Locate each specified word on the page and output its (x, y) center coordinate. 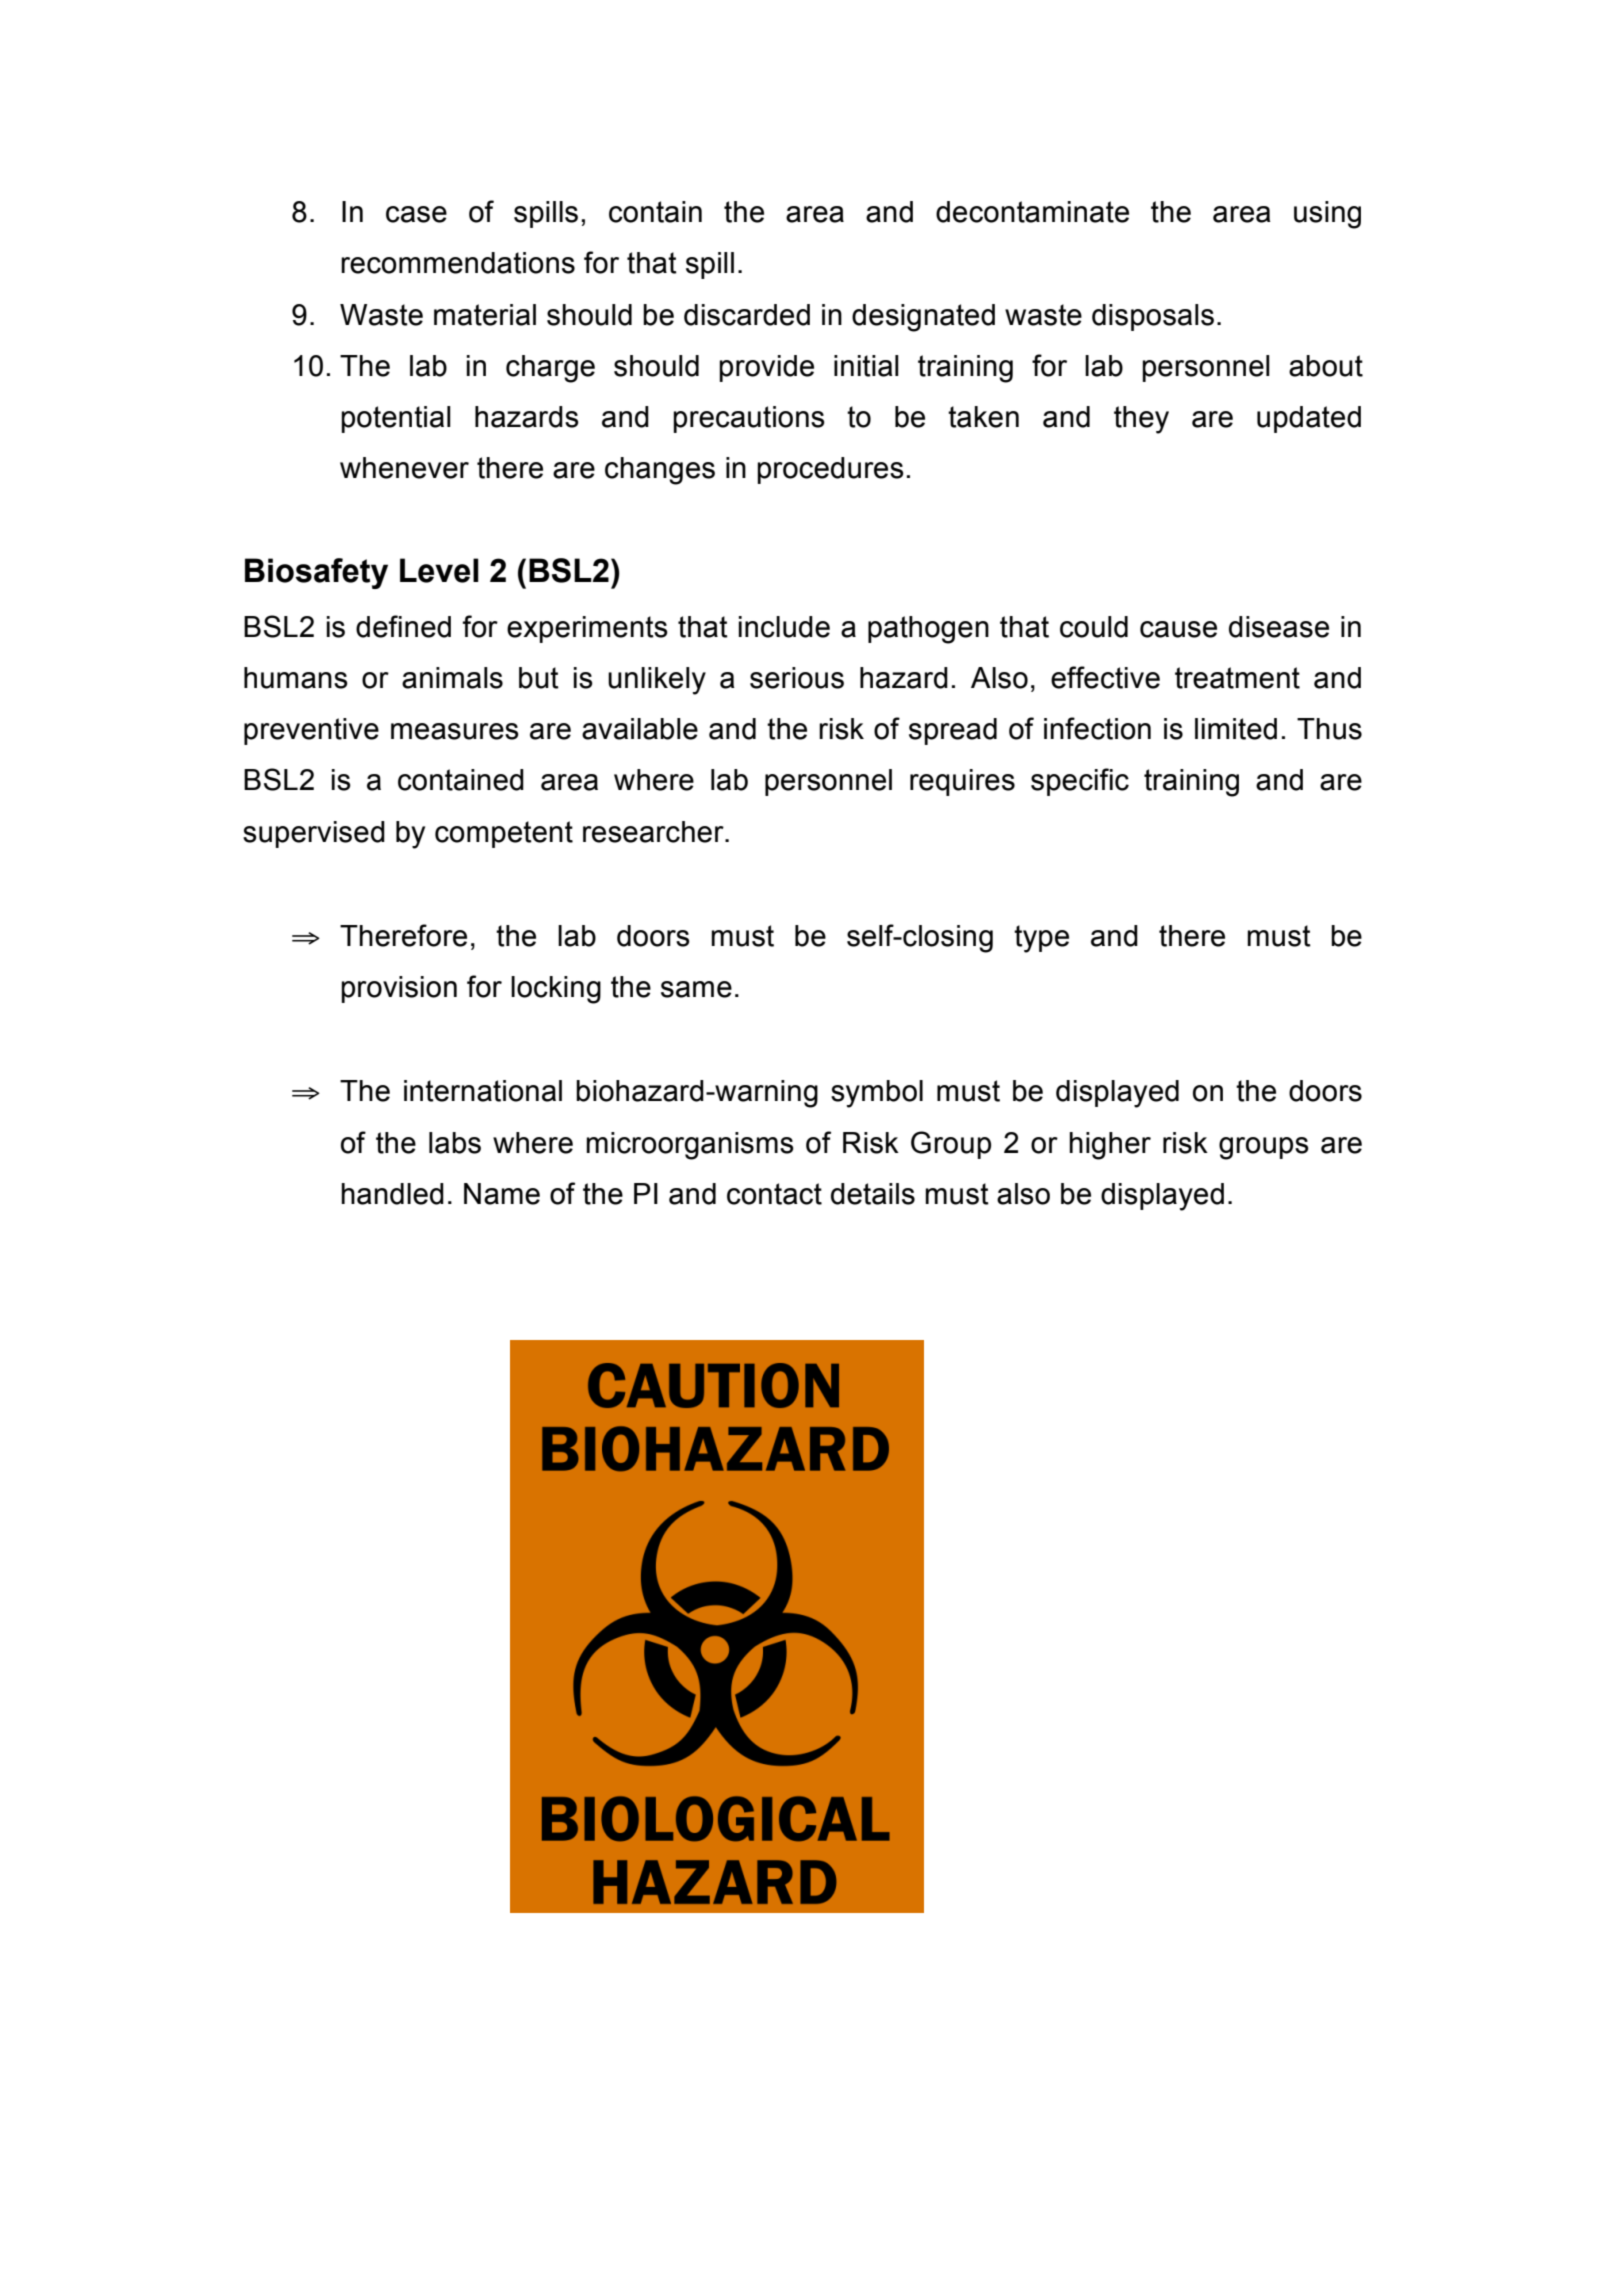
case (416, 214)
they (1141, 420)
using (1327, 215)
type (1041, 939)
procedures (830, 470)
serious (797, 678)
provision (399, 989)
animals (452, 678)
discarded (747, 315)
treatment (1237, 678)
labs (455, 1143)
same (696, 989)
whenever (404, 468)
